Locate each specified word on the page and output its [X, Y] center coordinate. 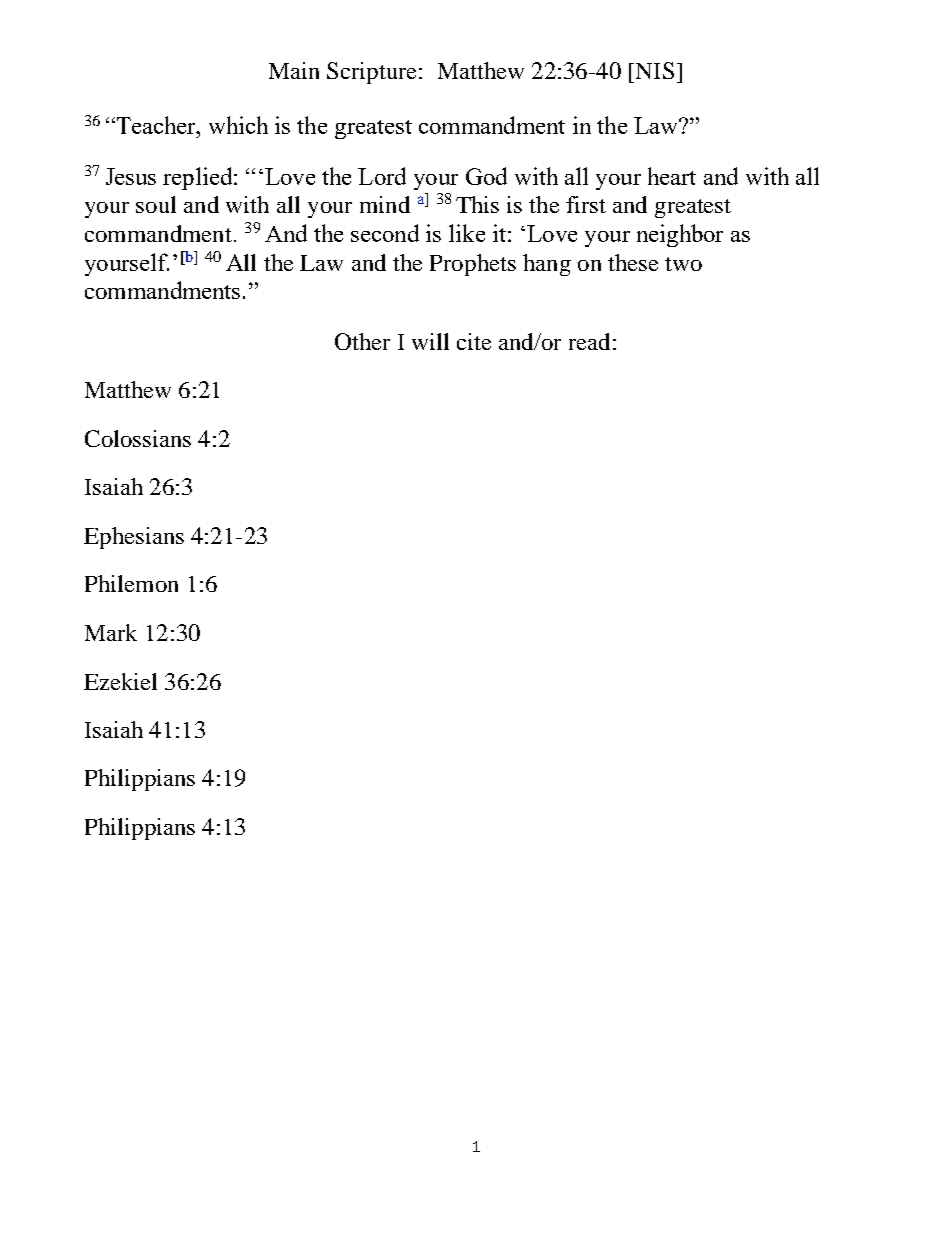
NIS [655, 70]
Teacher [156, 125]
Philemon [131, 583]
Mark [111, 632]
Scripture [371, 73]
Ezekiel [120, 681]
